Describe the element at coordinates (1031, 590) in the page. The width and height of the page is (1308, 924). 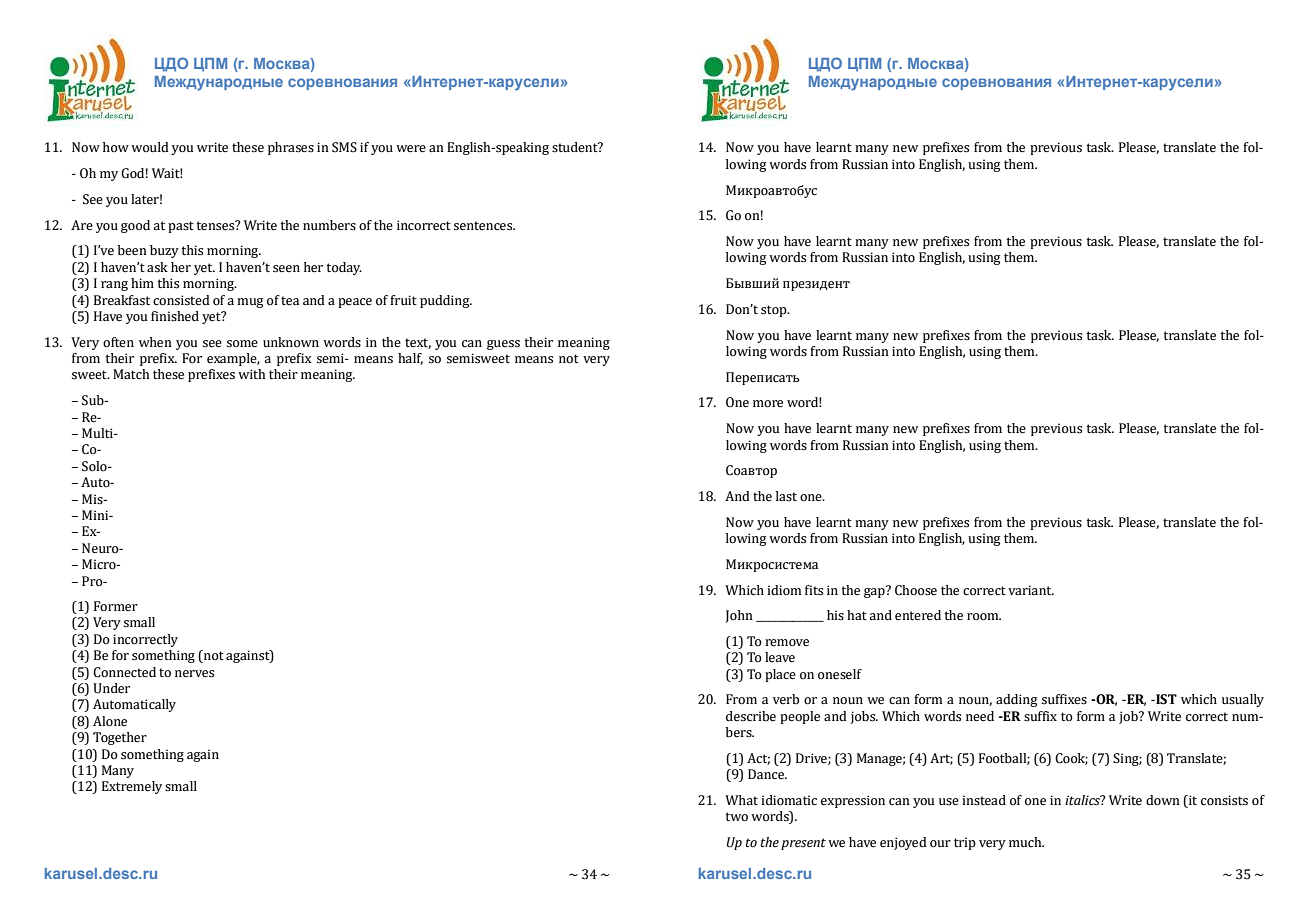
I see `variant` at that location.
